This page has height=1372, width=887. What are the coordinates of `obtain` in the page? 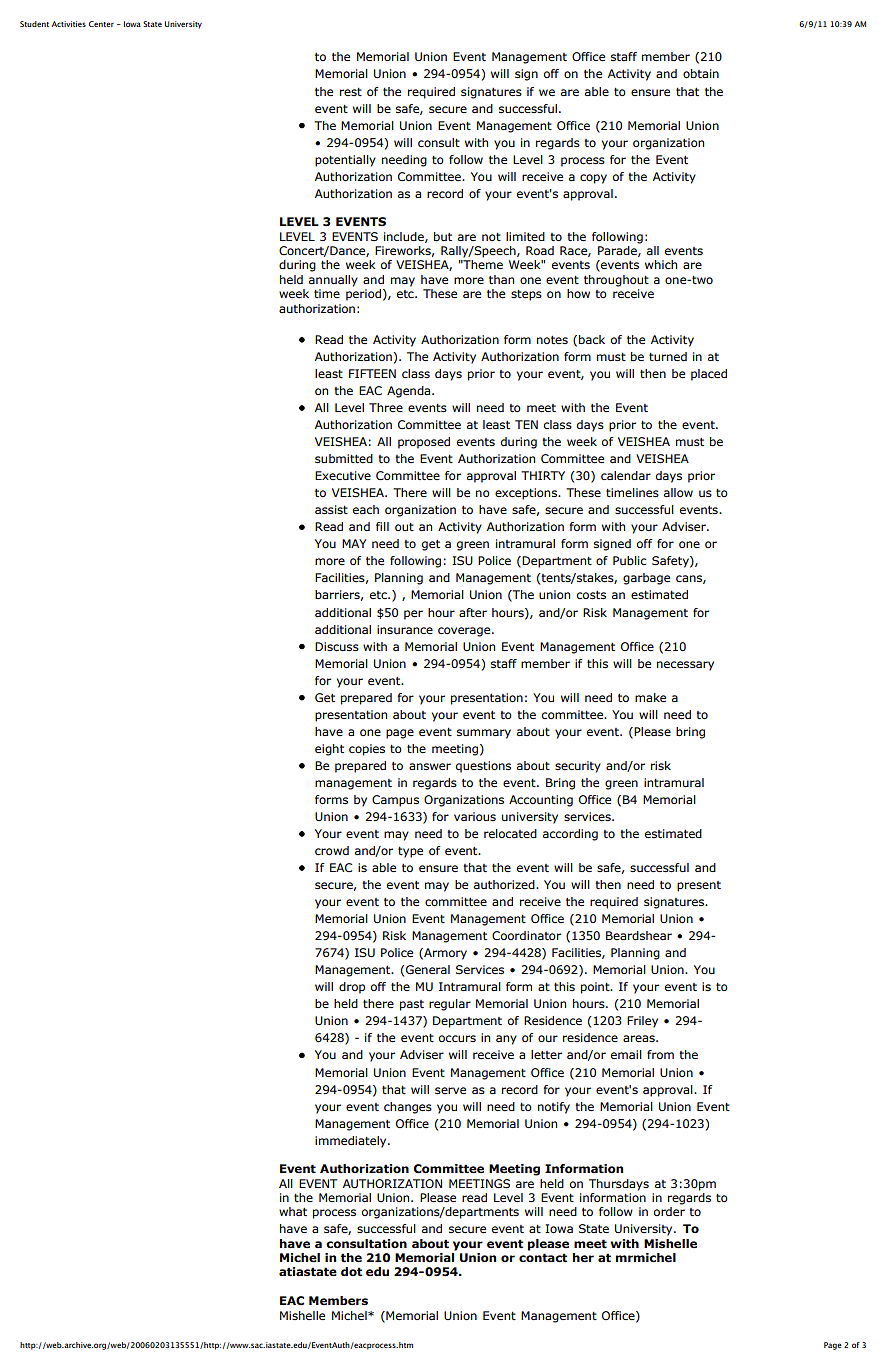 It's located at (701, 73).
